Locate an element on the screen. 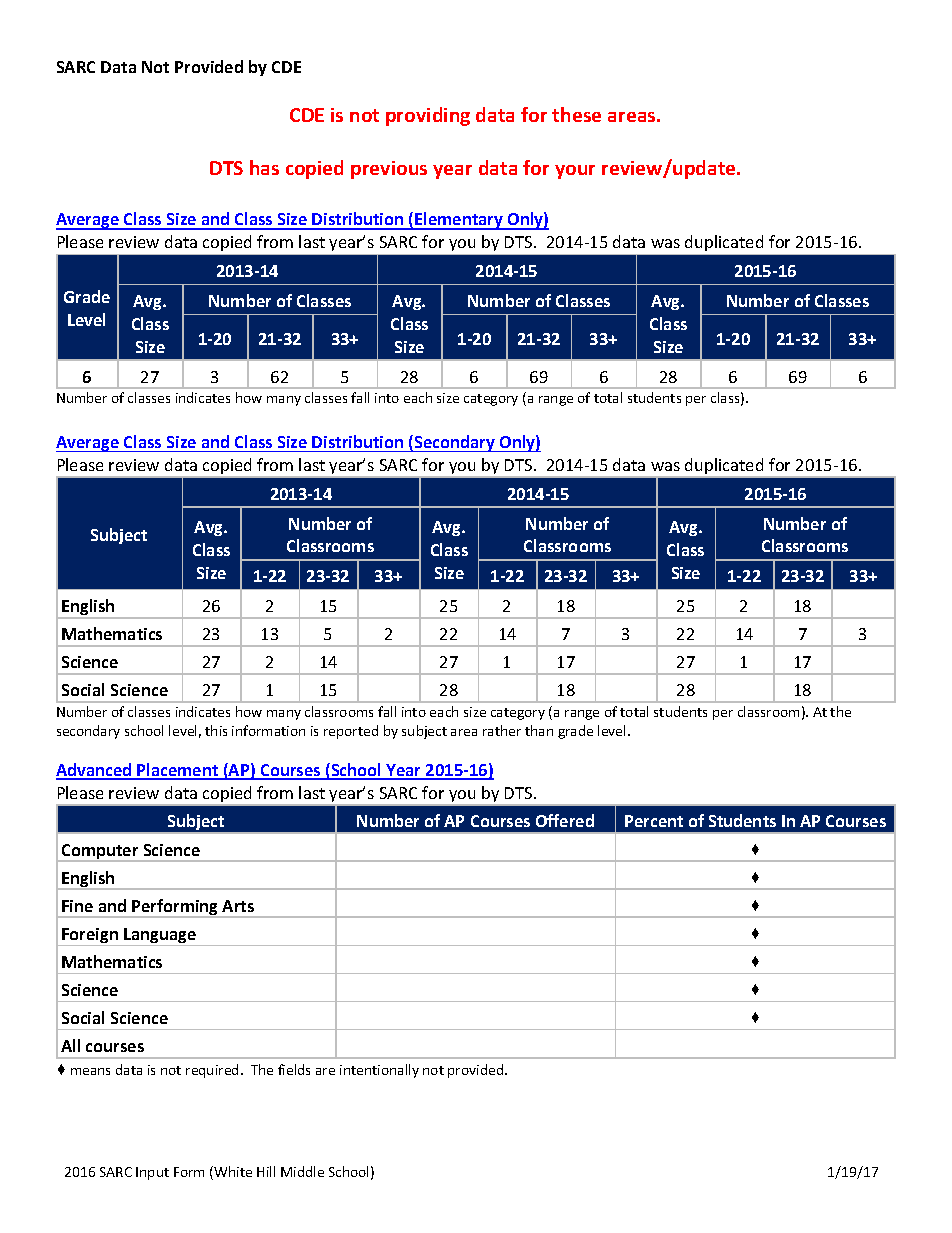  these is located at coordinates (576, 114).
